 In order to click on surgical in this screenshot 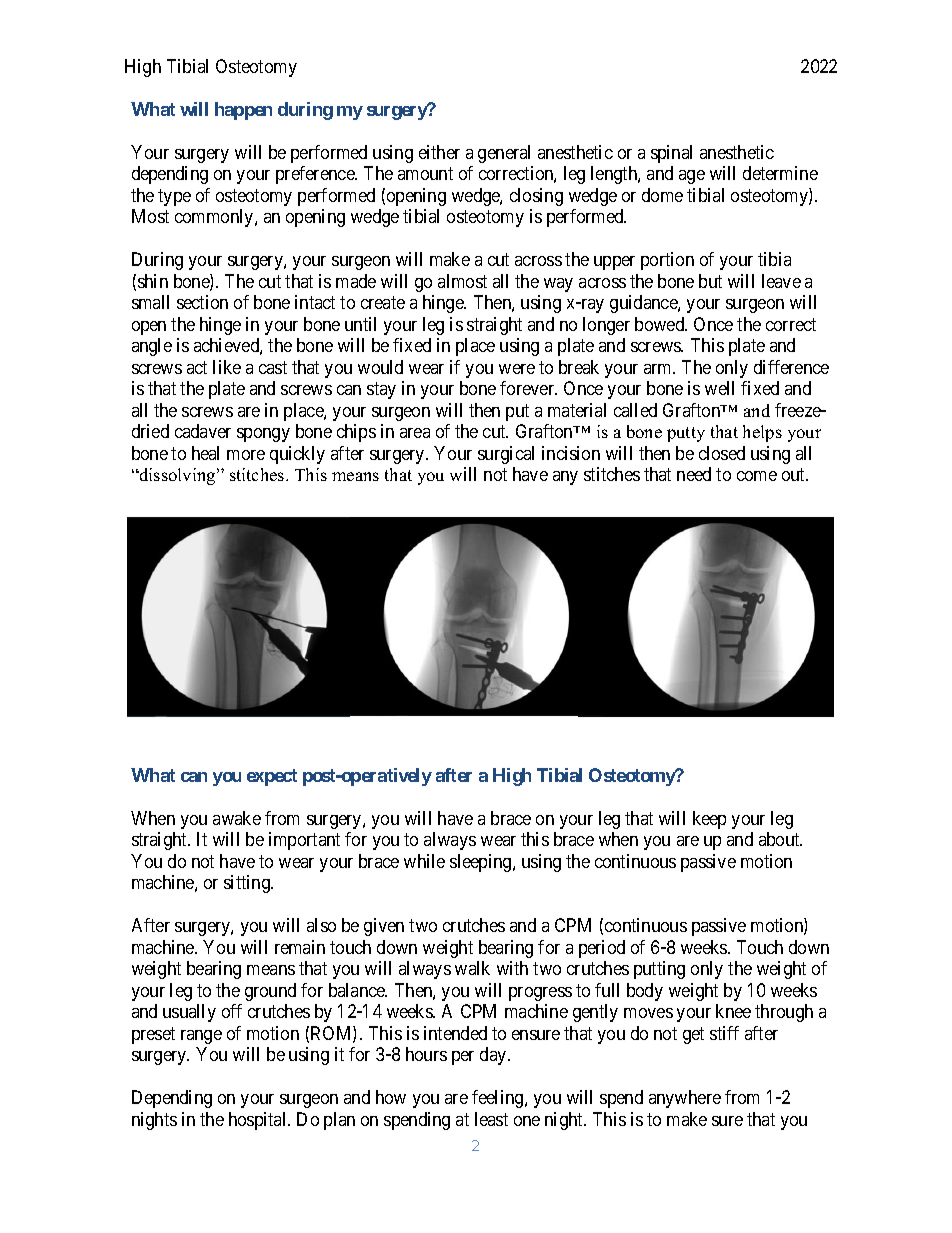, I will do `click(506, 455)`.
